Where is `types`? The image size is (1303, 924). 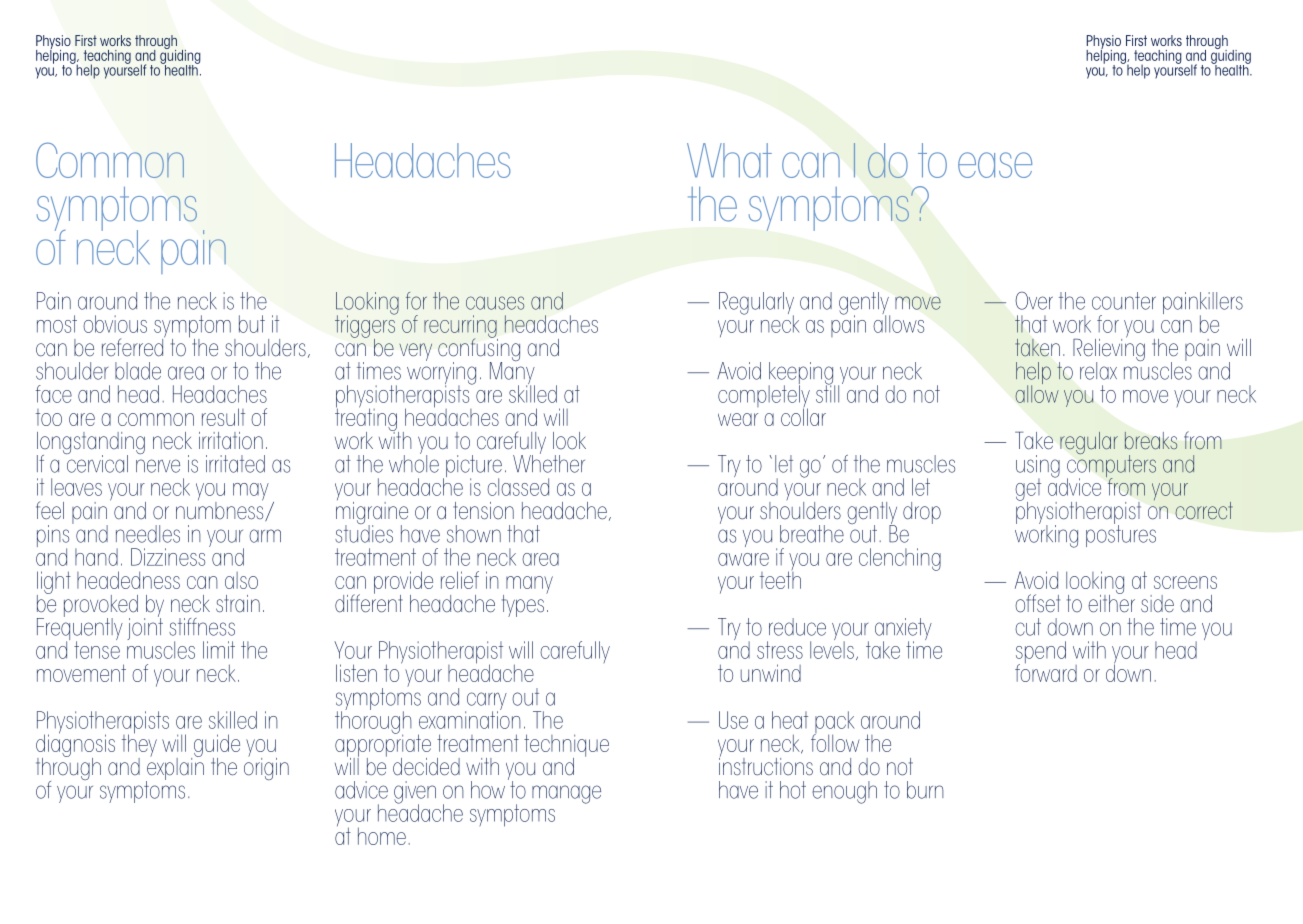
types is located at coordinates (523, 606).
